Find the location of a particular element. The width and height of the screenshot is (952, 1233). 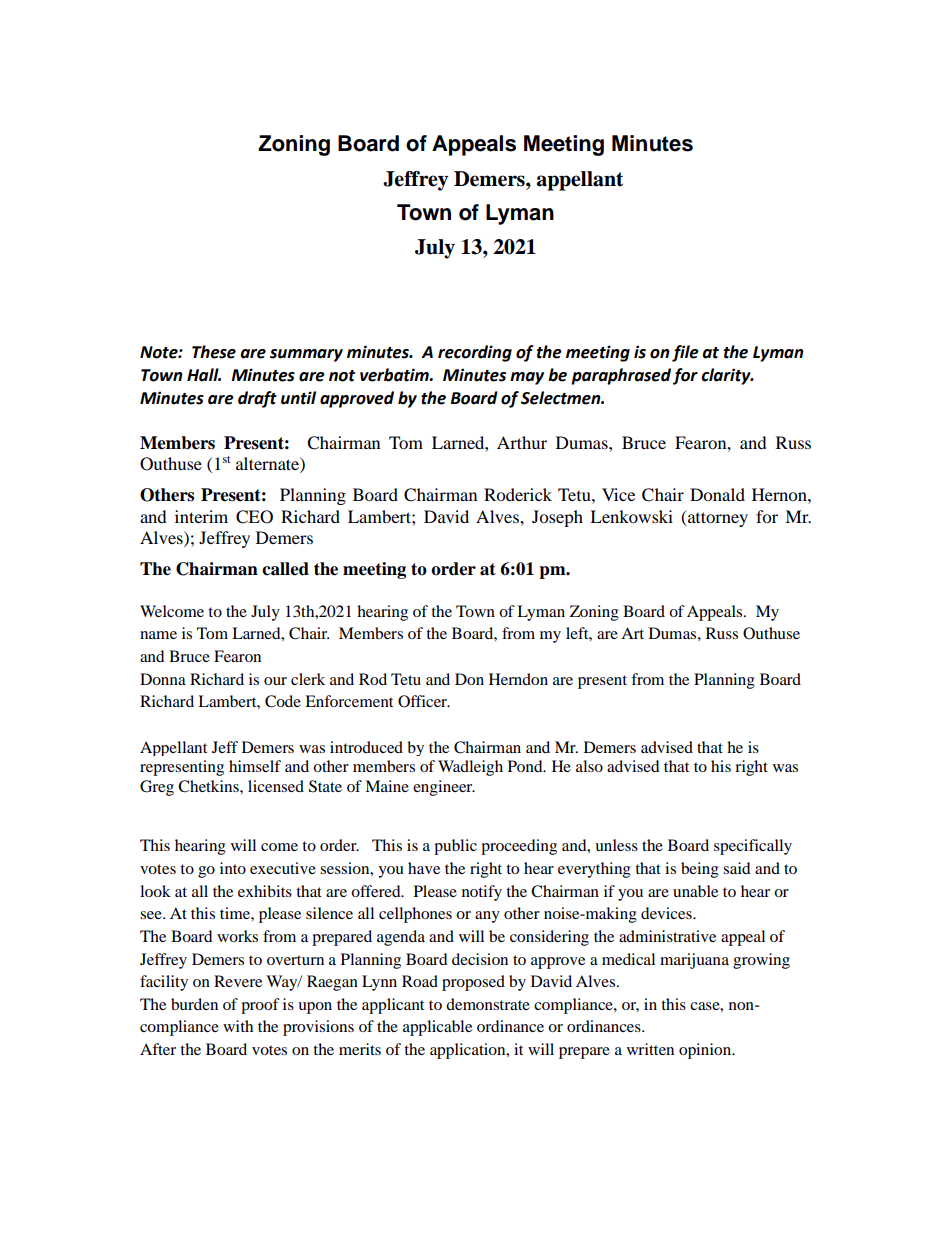

Officer is located at coordinates (424, 701).
